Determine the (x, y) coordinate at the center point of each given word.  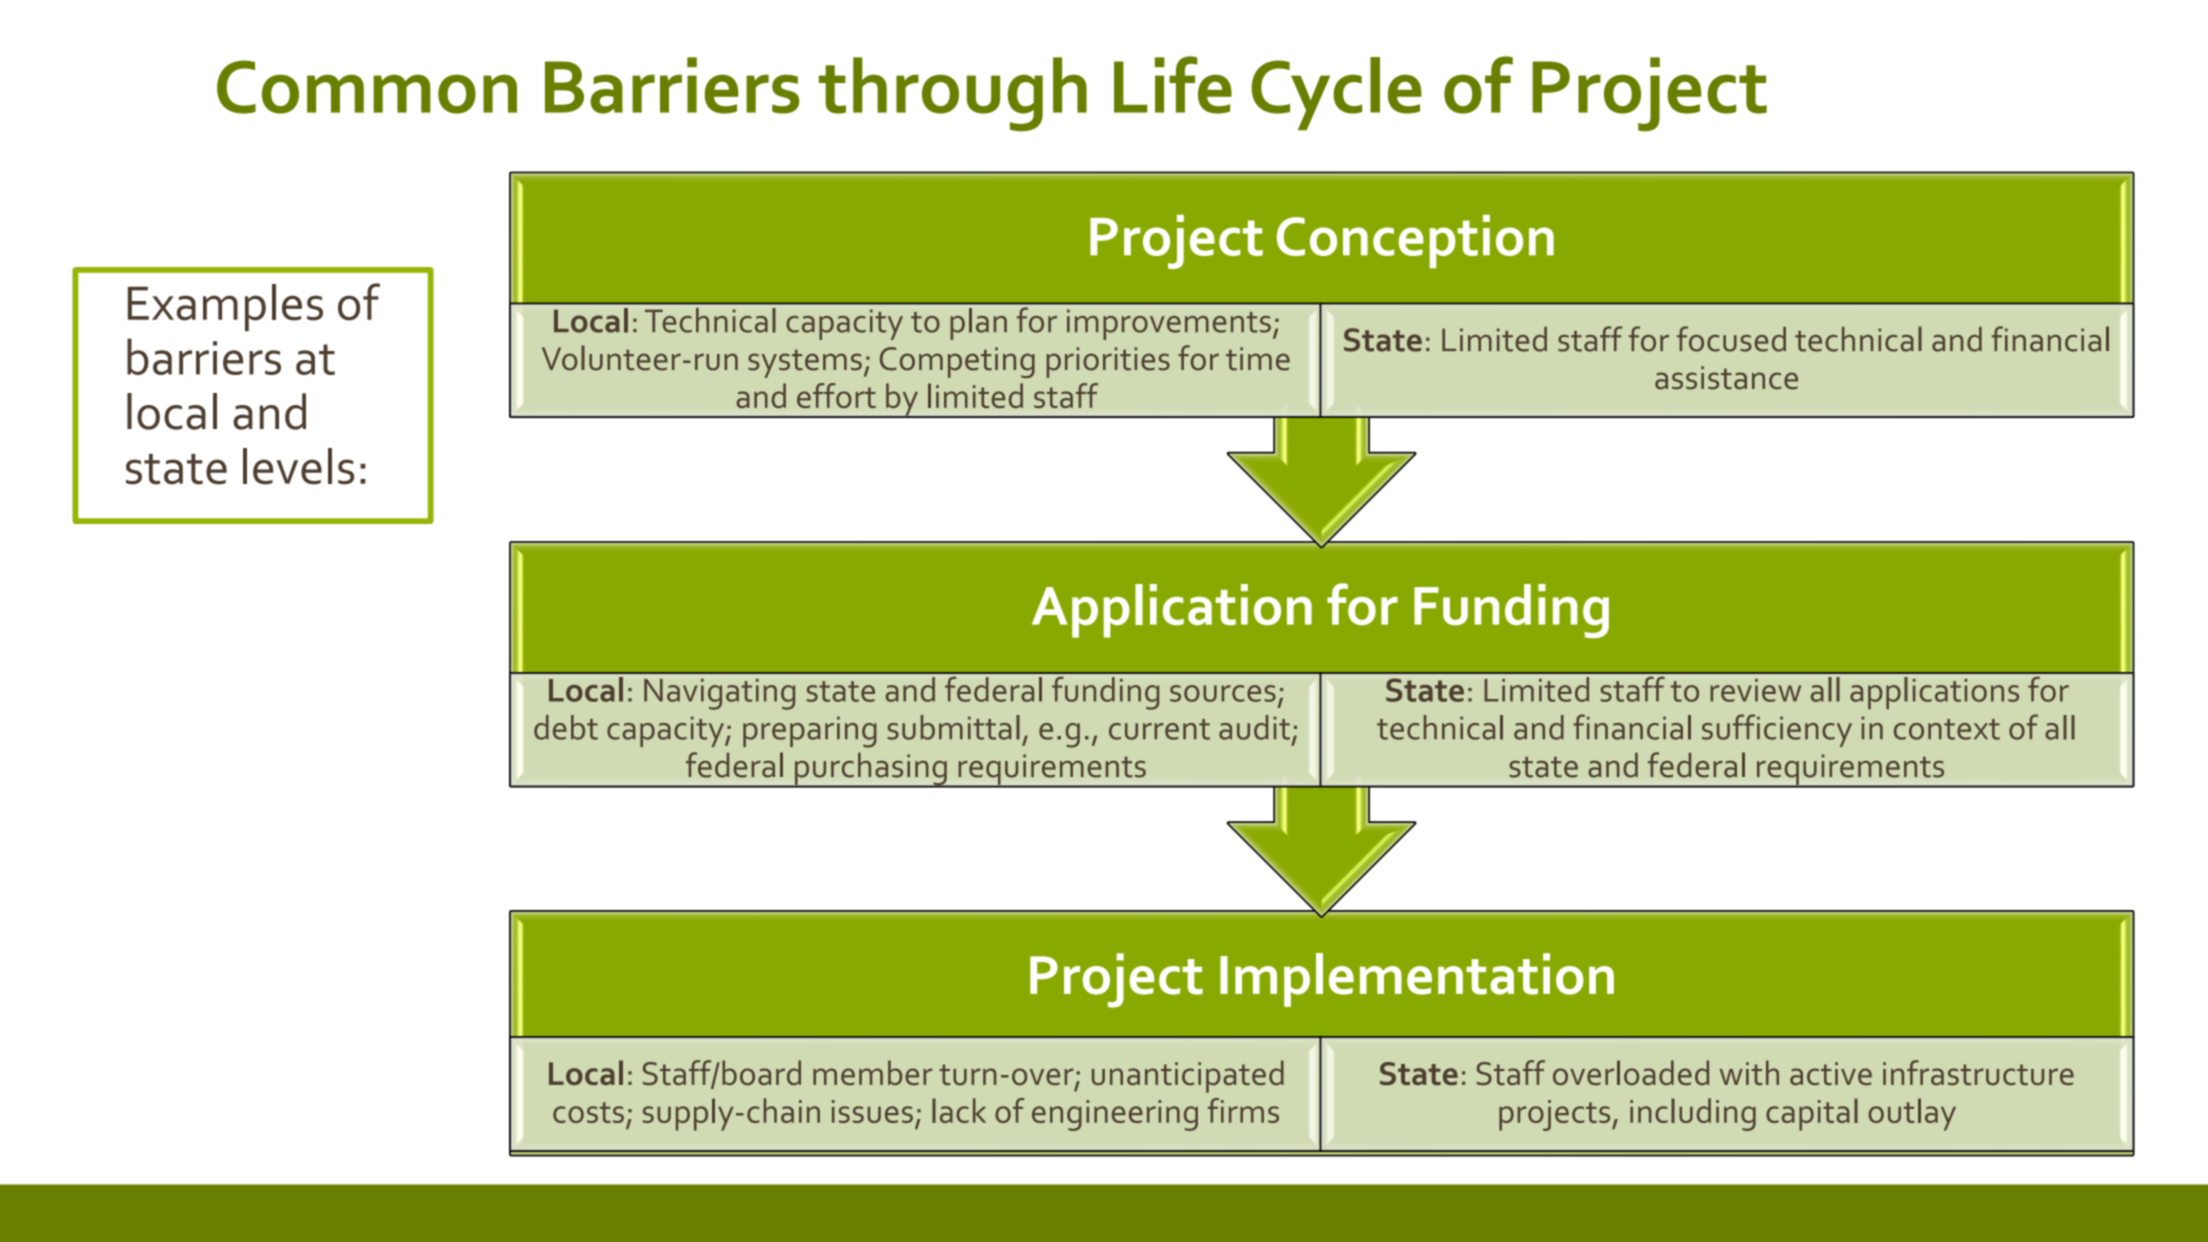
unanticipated (1188, 1076)
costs (588, 1112)
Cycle (1336, 94)
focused (1731, 339)
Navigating (719, 694)
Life (1173, 85)
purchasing (870, 770)
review (1755, 690)
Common (367, 87)
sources (1223, 693)
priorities (1108, 362)
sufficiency (1777, 730)
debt (566, 727)
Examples (225, 307)
